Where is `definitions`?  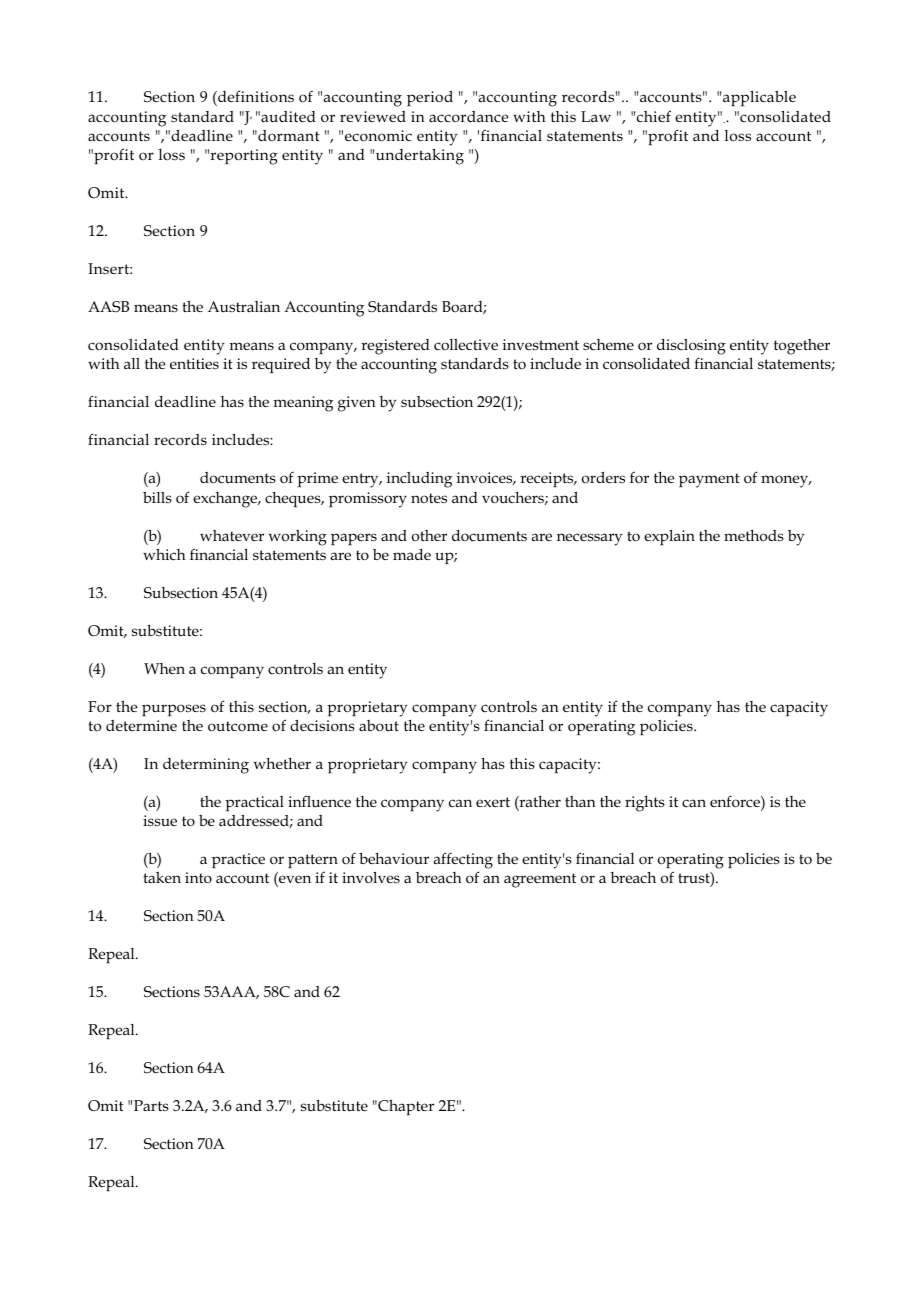 definitions is located at coordinates (255, 98).
